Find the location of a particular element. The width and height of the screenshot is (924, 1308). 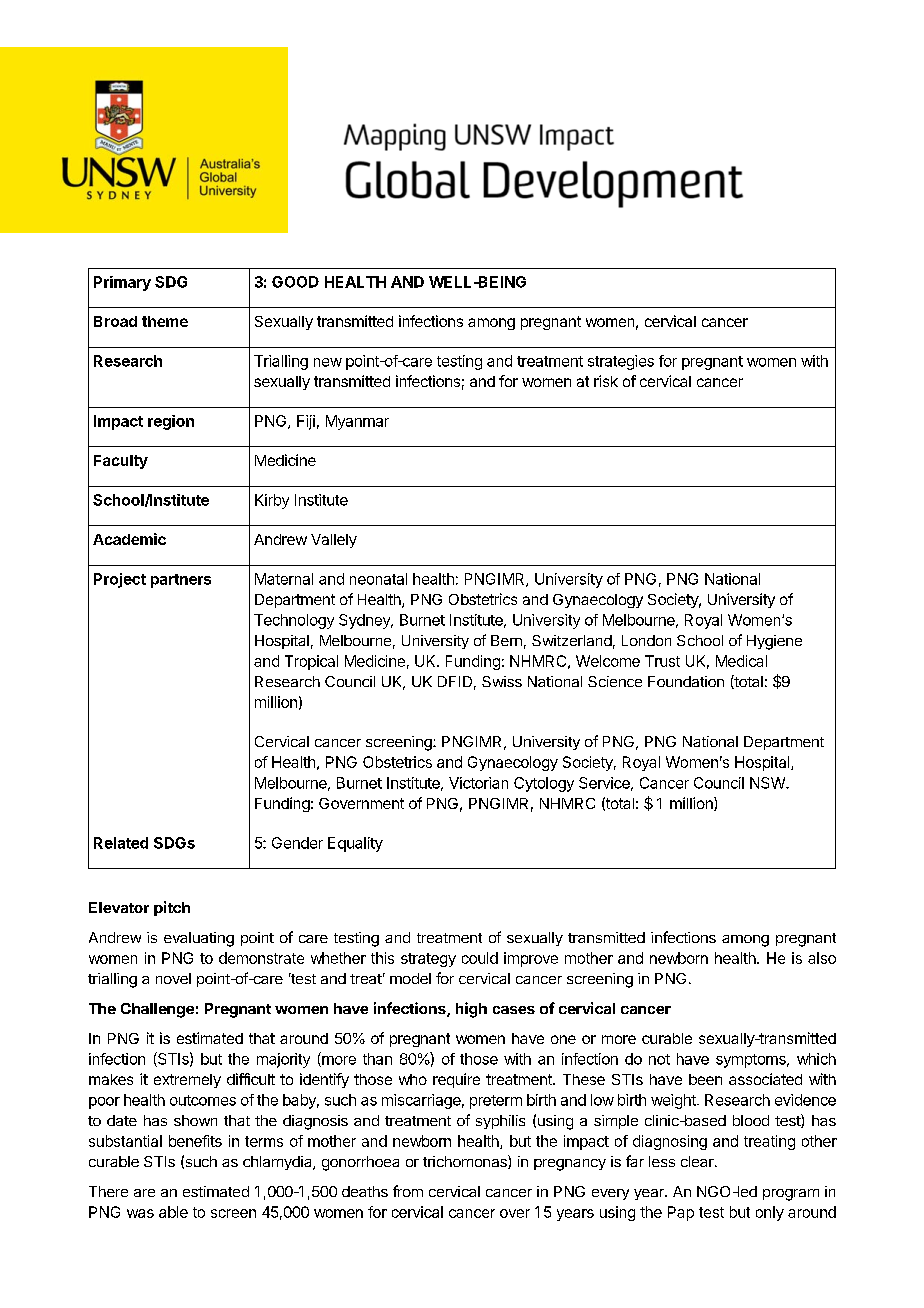

NSW is located at coordinates (768, 783).
